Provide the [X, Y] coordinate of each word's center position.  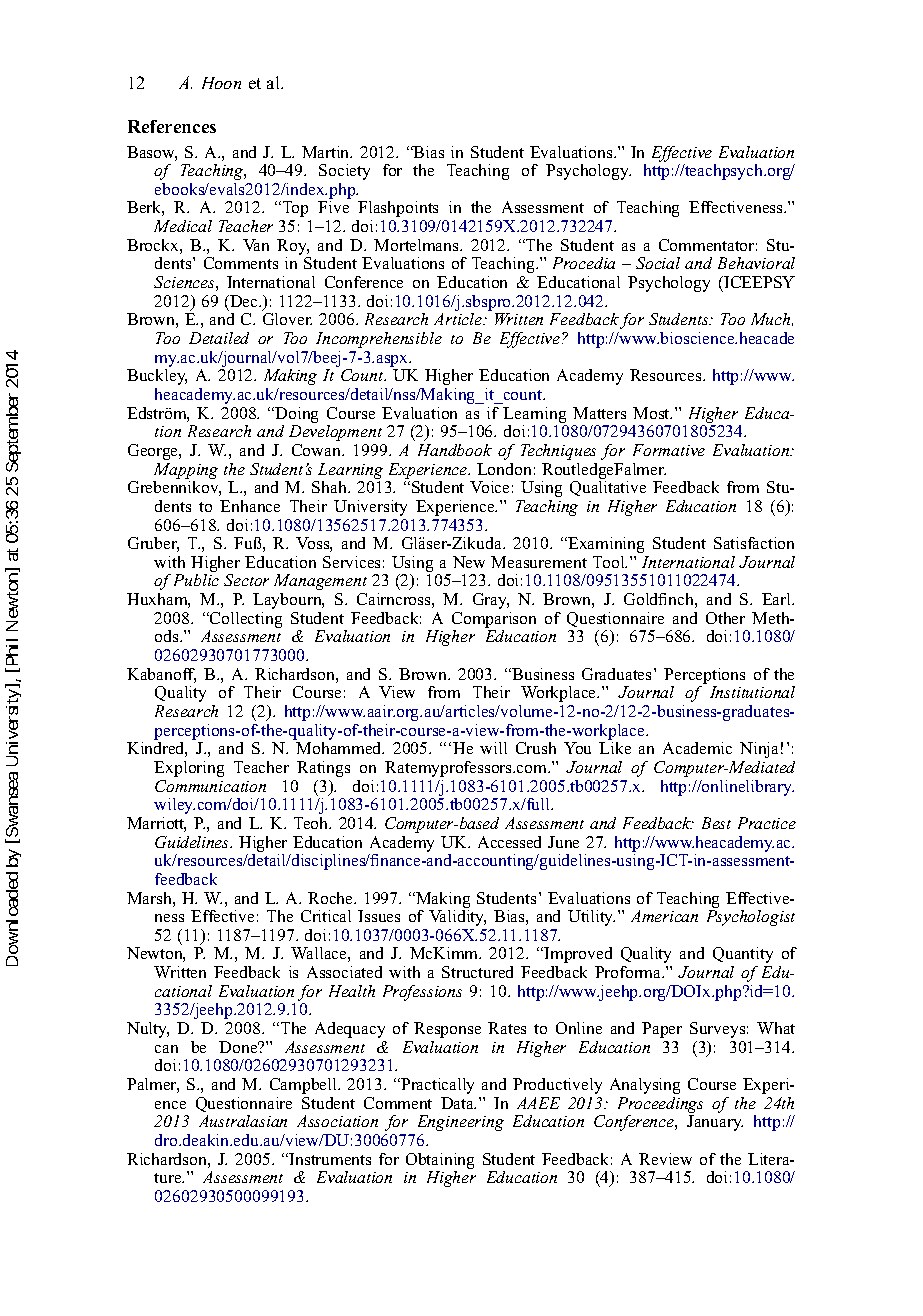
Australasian [243, 1121]
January [715, 1123]
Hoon [221, 83]
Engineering [461, 1123]
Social [658, 263]
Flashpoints [398, 209]
